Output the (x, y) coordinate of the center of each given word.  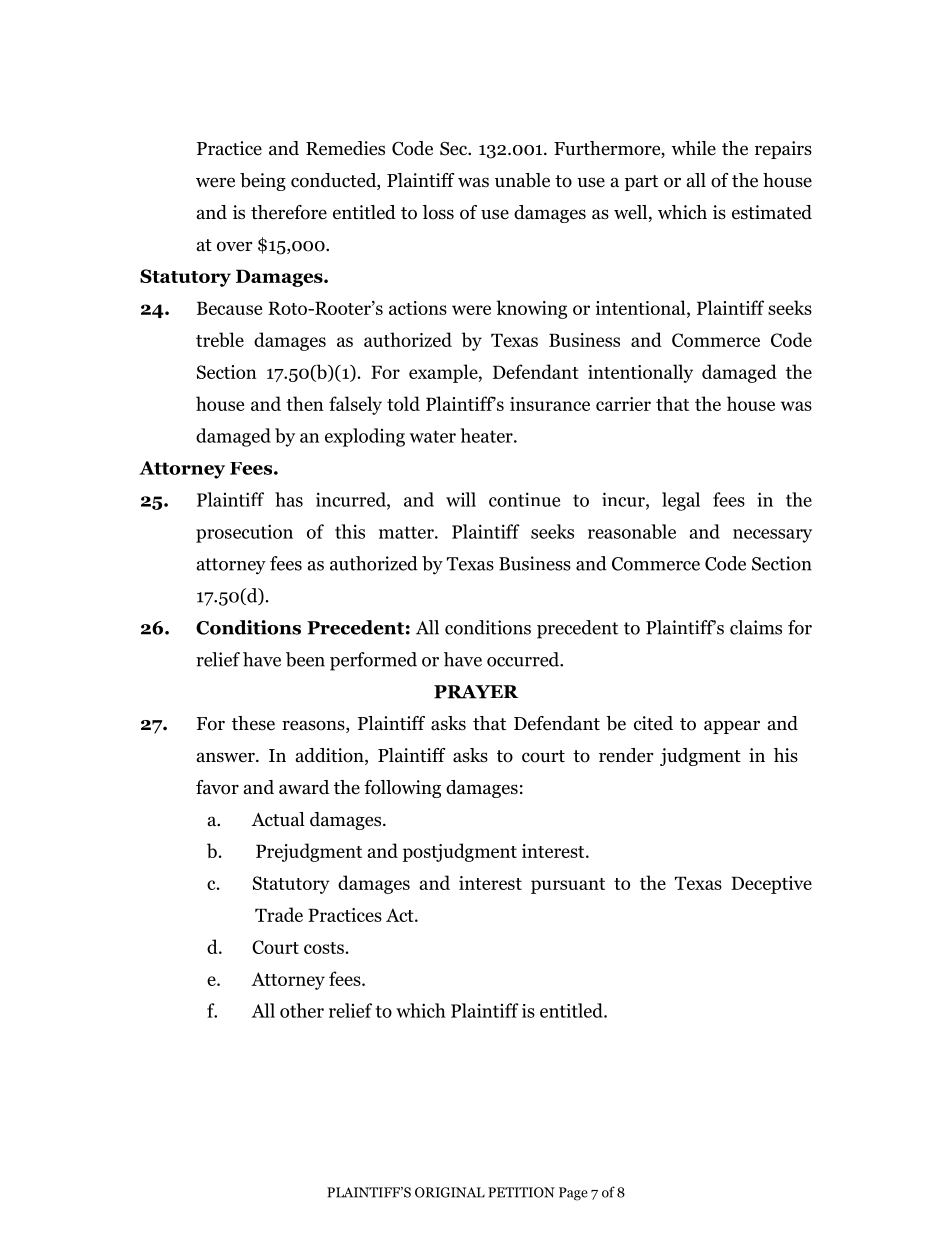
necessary (772, 536)
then (305, 403)
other (302, 1010)
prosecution (244, 533)
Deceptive (771, 885)
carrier (623, 404)
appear (732, 727)
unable (522, 180)
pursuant (568, 886)
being (263, 182)
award (304, 787)
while (693, 148)
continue (524, 499)
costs (324, 948)
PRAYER (476, 692)
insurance (550, 404)
